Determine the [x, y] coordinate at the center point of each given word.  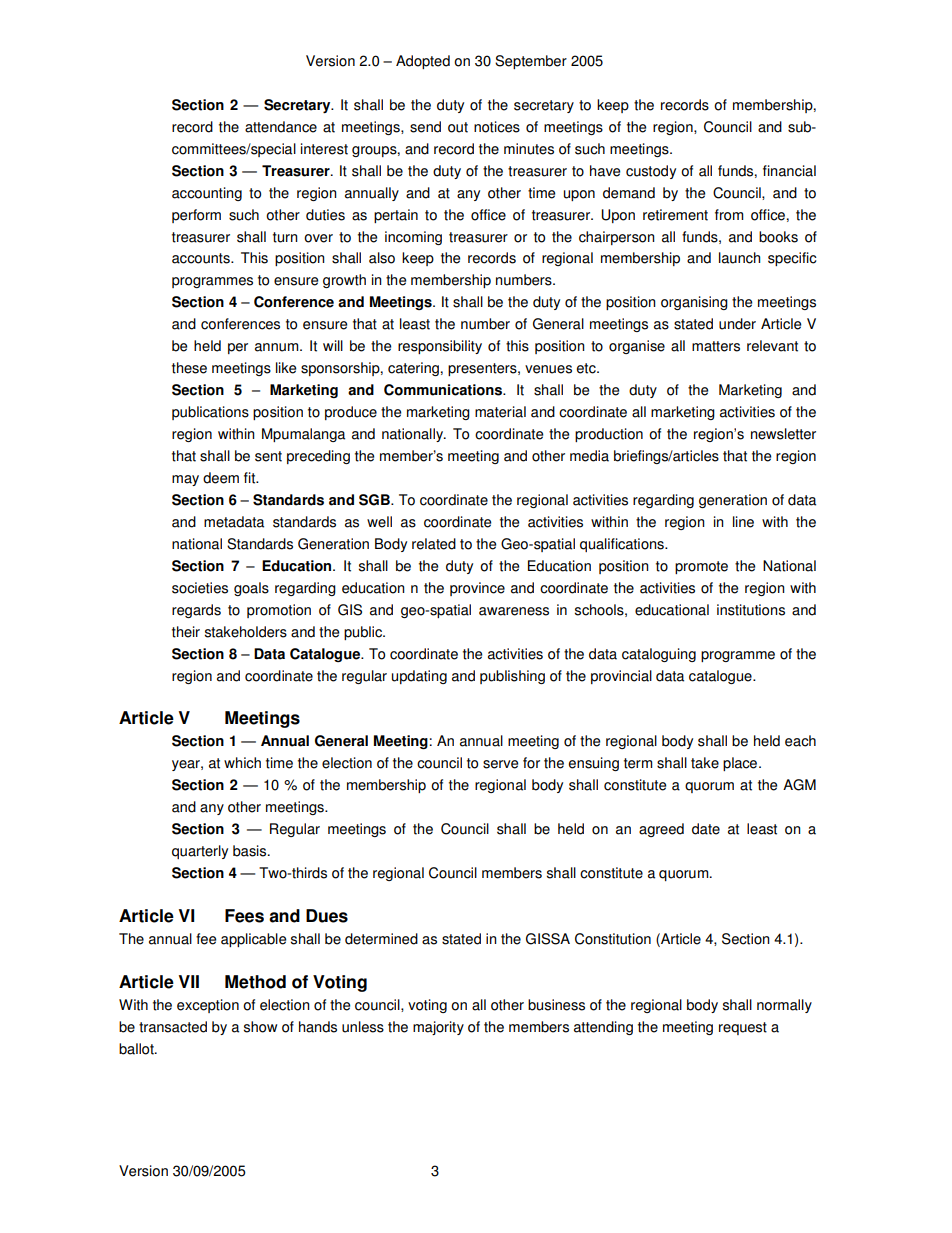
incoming [413, 238]
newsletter [783, 434]
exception [208, 1006]
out [458, 127]
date [706, 829]
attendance [281, 127]
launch [739, 258]
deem [221, 478]
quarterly [200, 852]
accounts [202, 258]
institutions [751, 610]
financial [789, 171]
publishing [512, 677]
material [500, 412]
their [186, 632]
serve [500, 764]
